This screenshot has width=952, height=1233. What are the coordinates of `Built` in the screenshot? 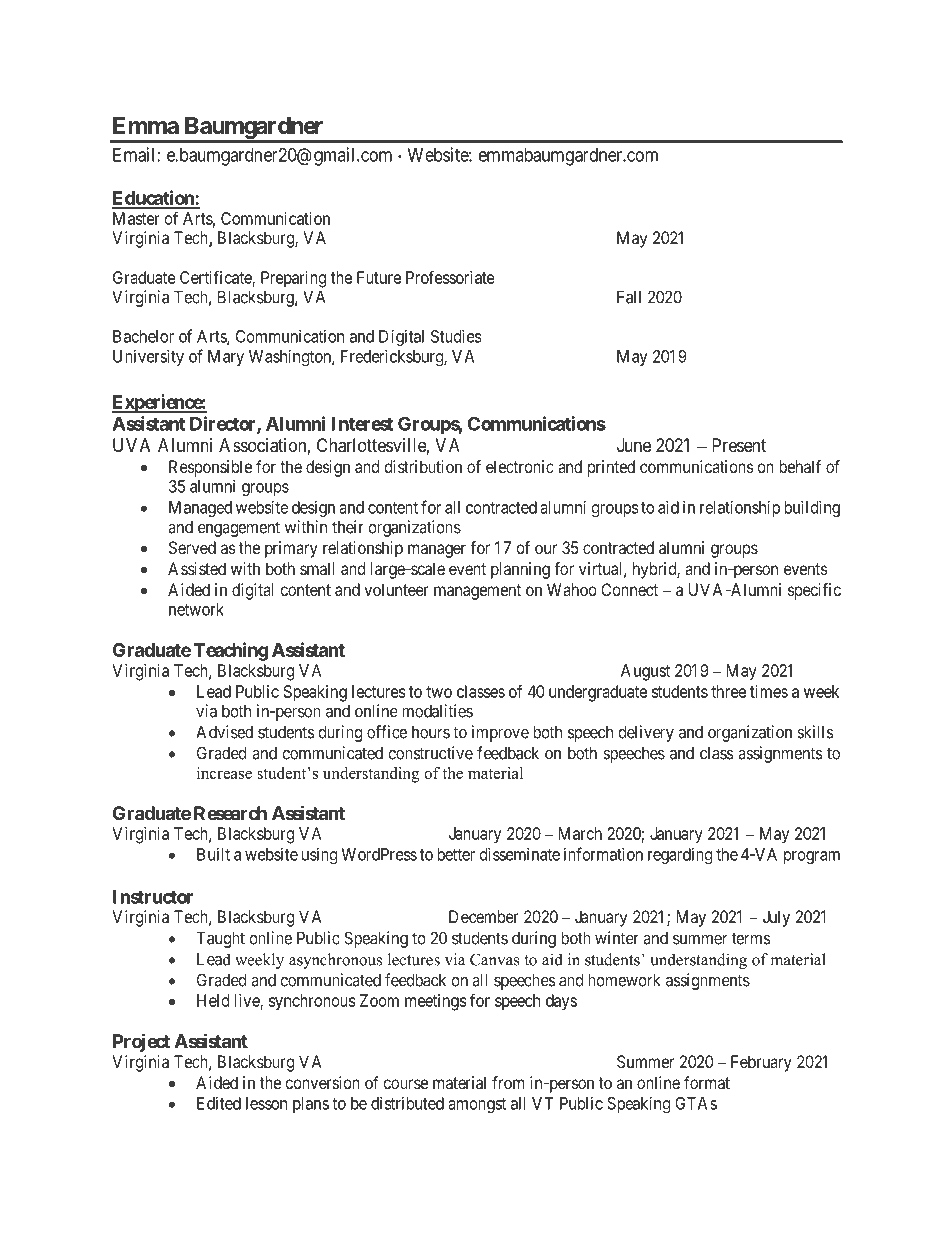 It's located at (213, 854).
